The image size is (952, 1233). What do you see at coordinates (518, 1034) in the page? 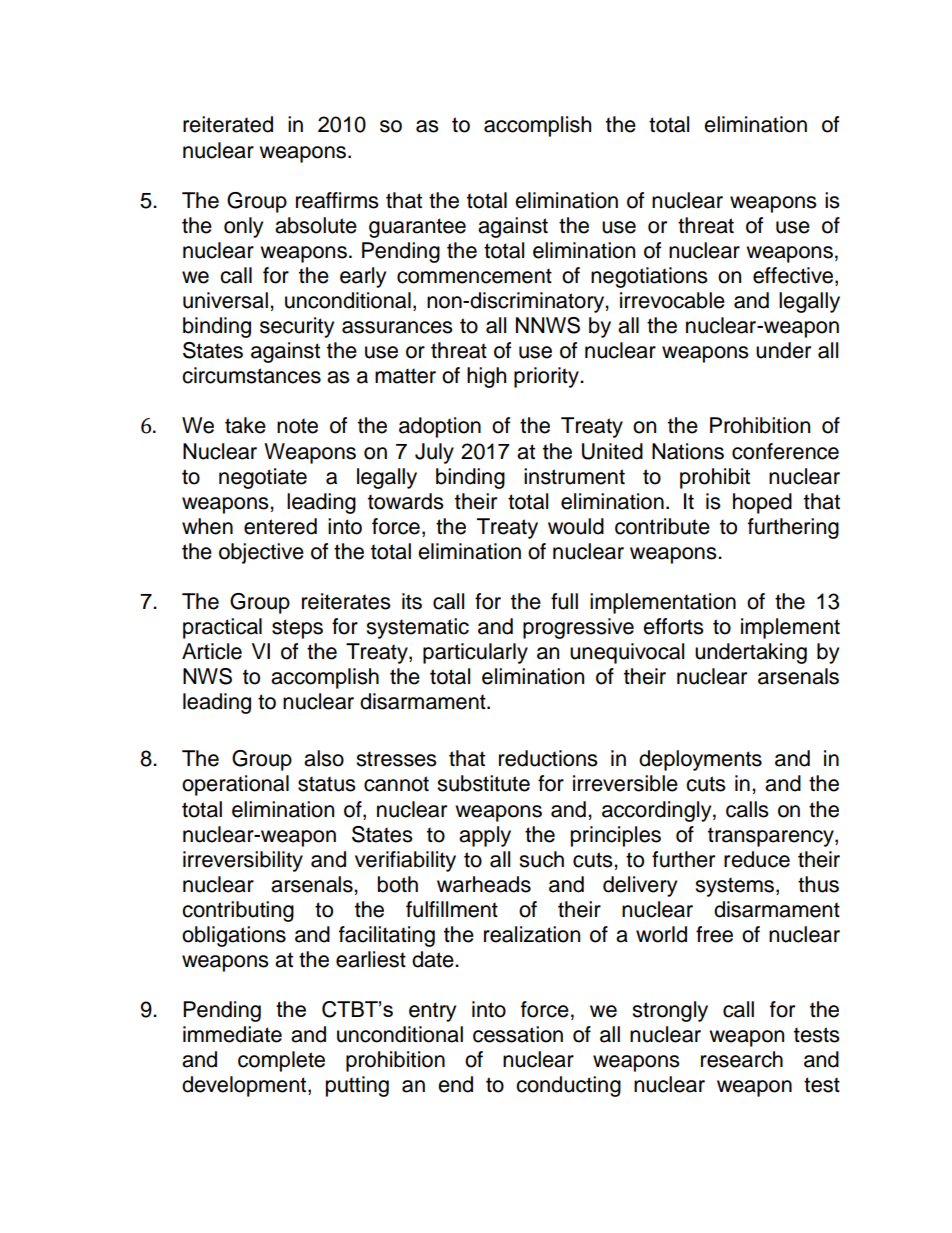
I see `cessation` at bounding box center [518, 1034].
